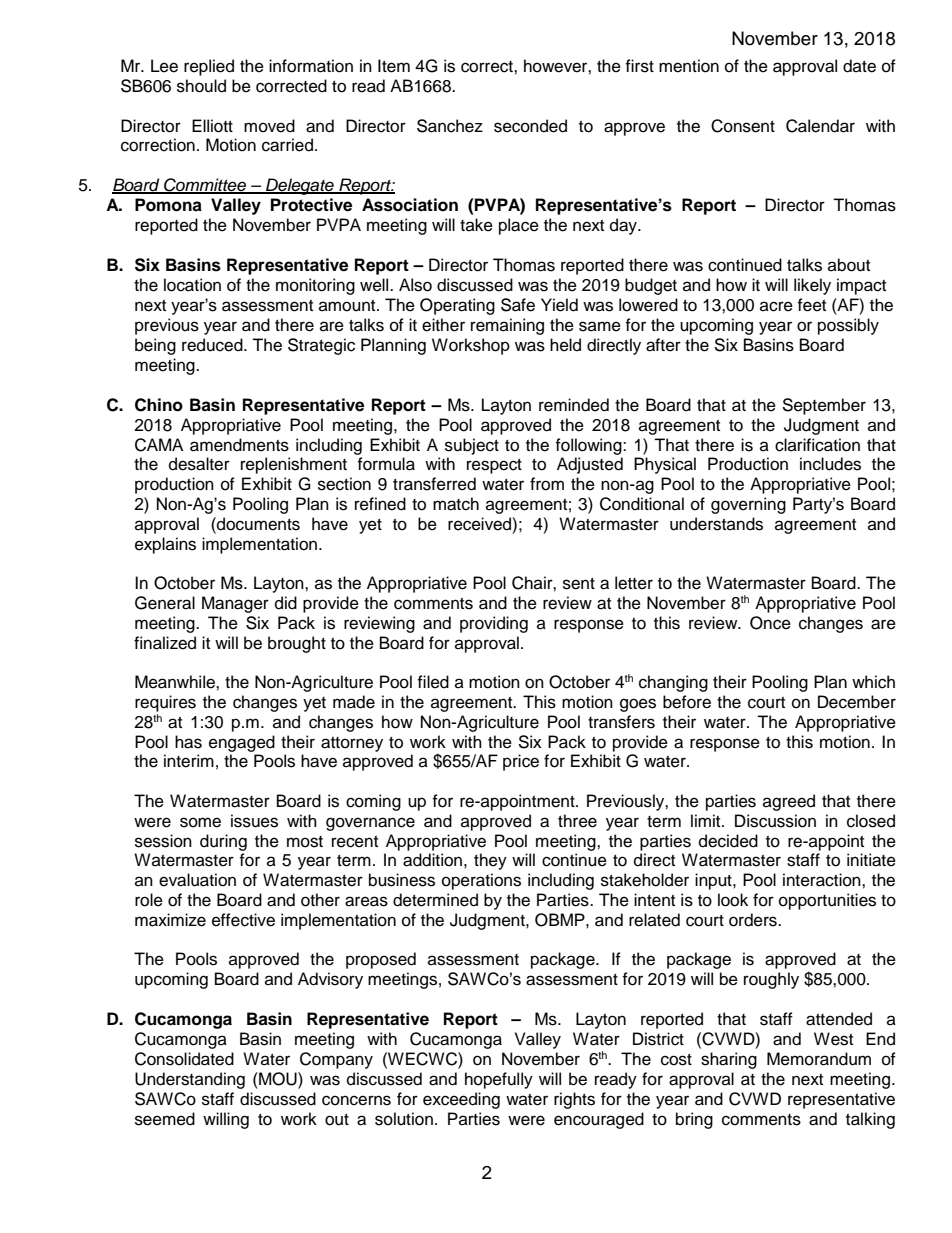  I want to click on providing, so click(494, 624).
